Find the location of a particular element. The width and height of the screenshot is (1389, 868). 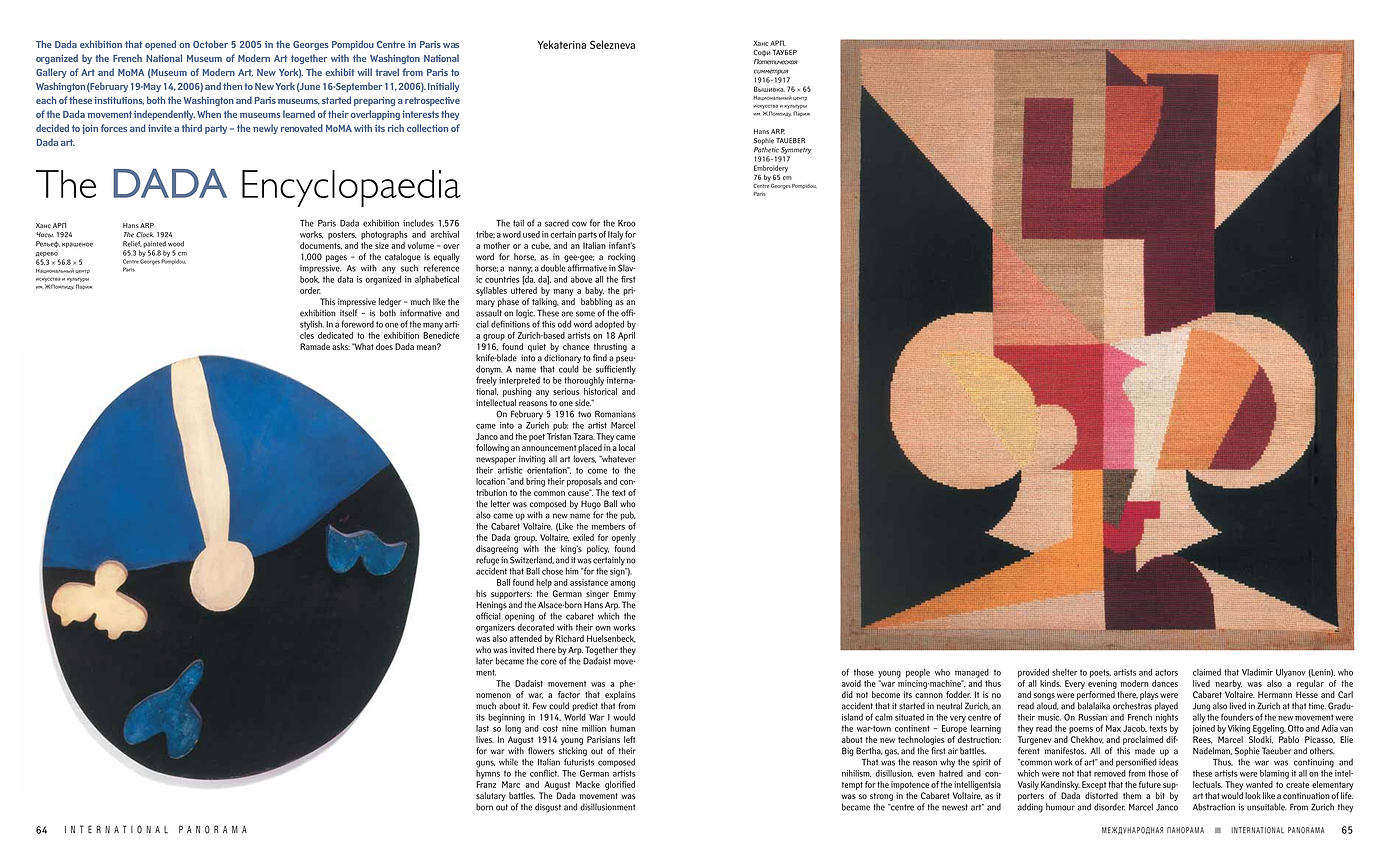

glorified is located at coordinates (620, 785).
